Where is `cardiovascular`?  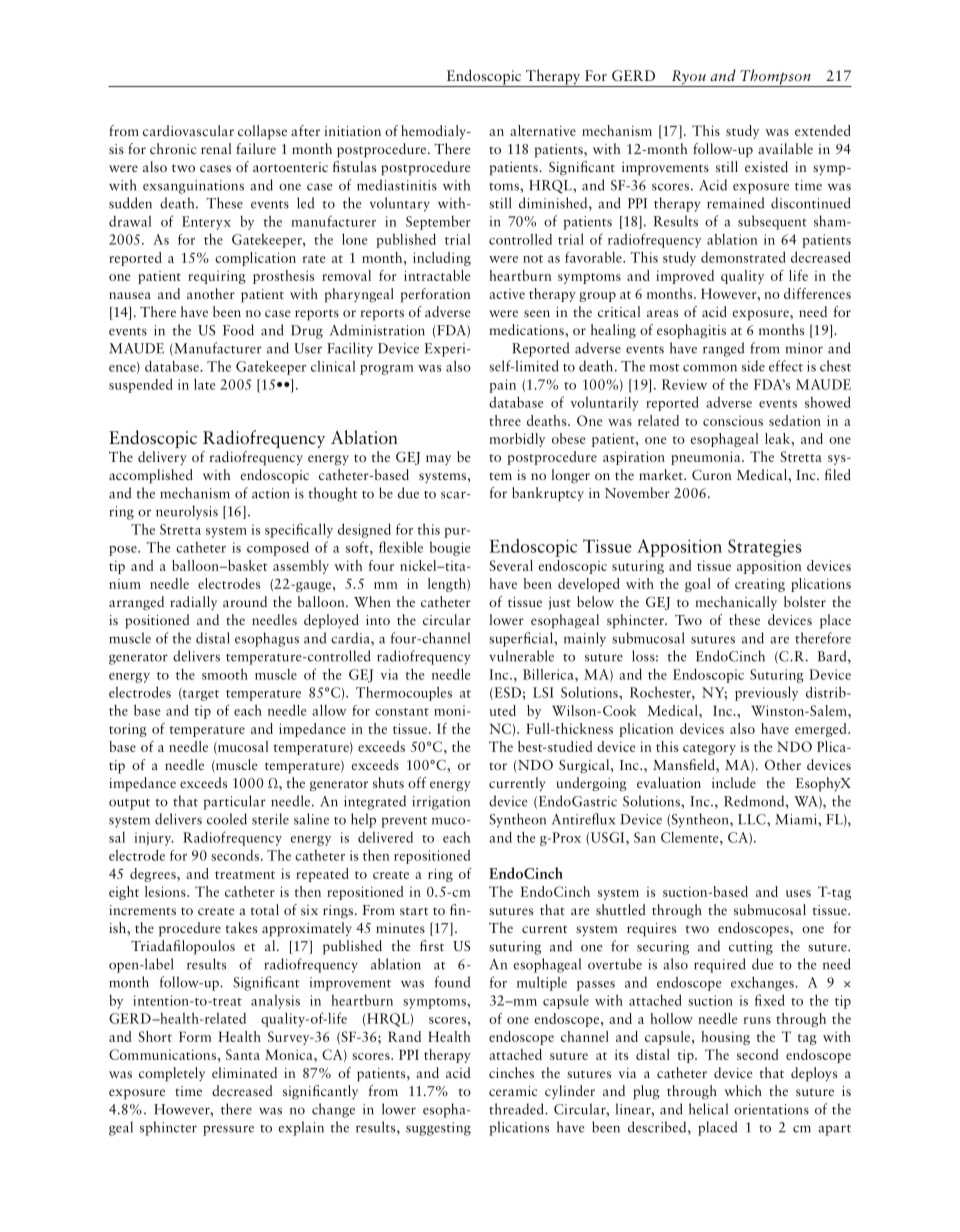
cardiovascular is located at coordinates (188, 130).
